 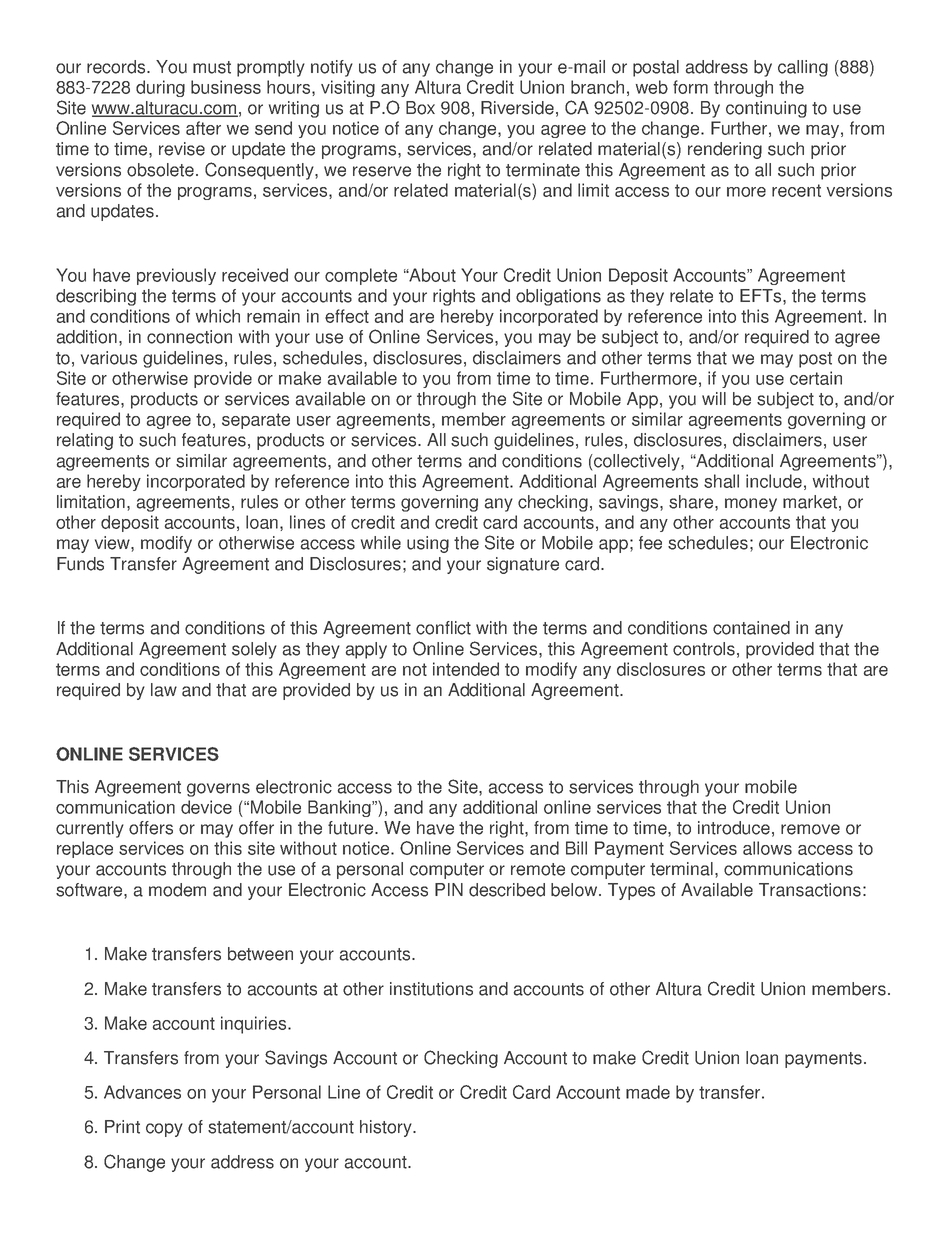 What do you see at coordinates (751, 628) in the screenshot?
I see `contained` at bounding box center [751, 628].
